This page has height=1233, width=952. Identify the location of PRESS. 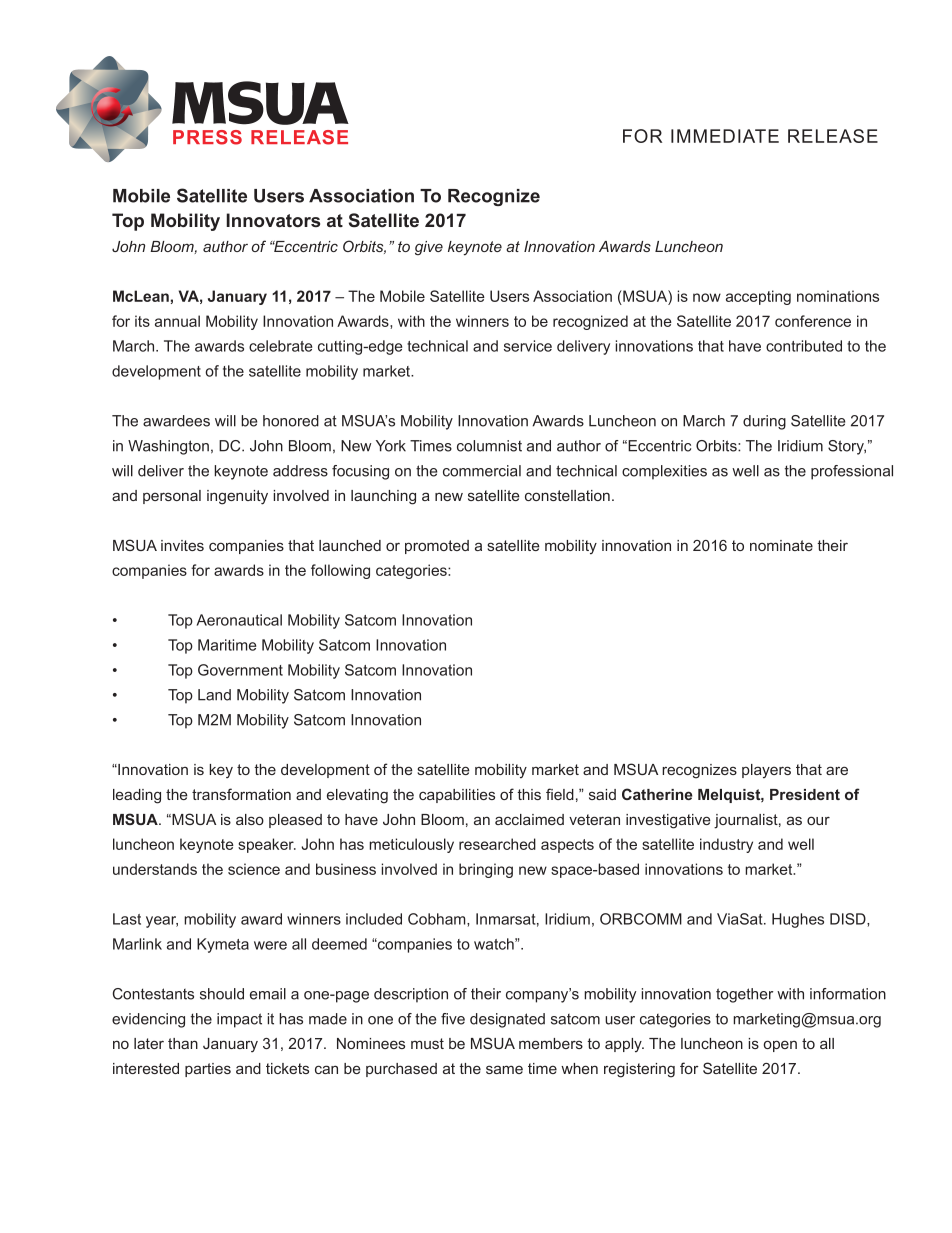
(207, 137).
